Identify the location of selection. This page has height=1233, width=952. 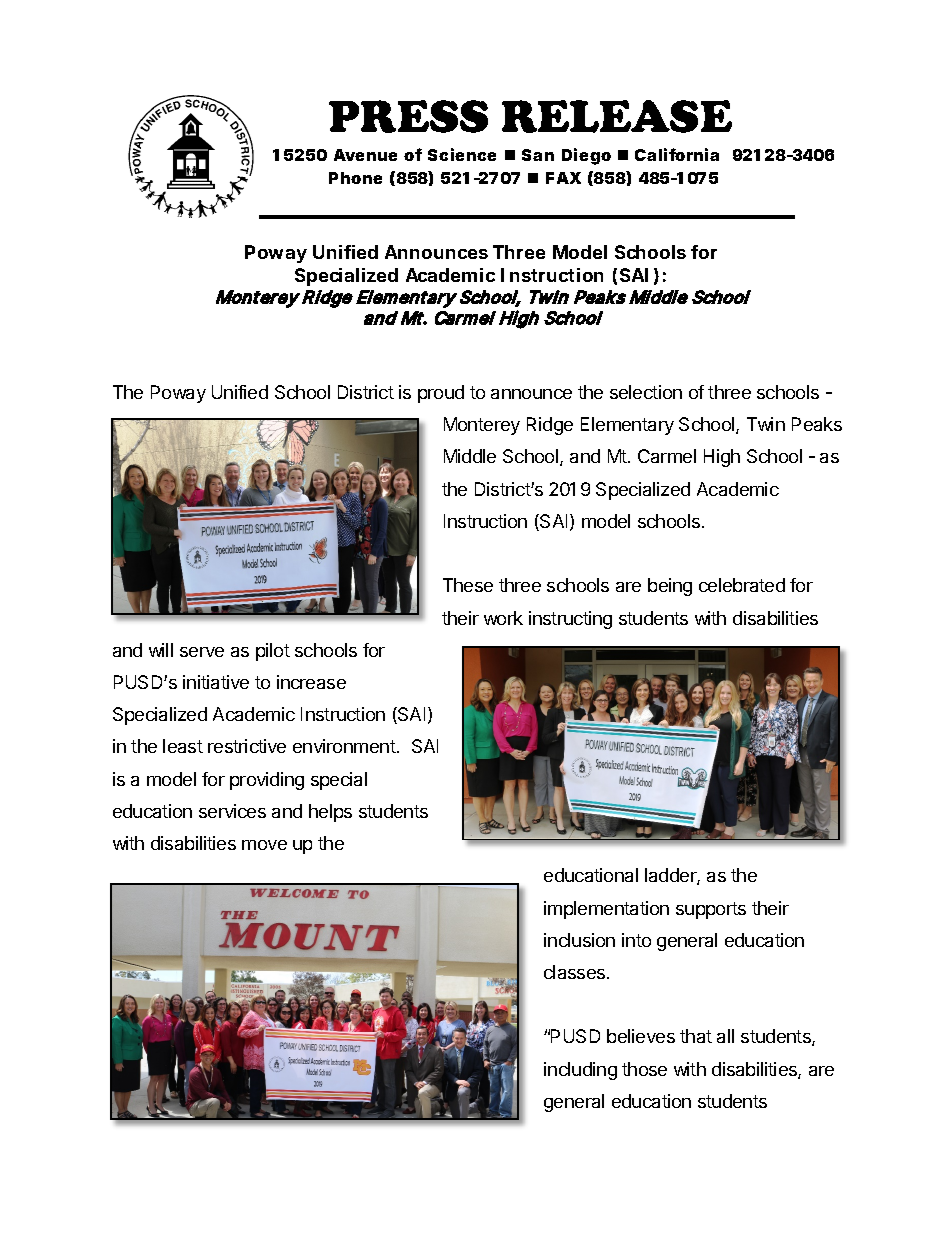
(646, 392).
